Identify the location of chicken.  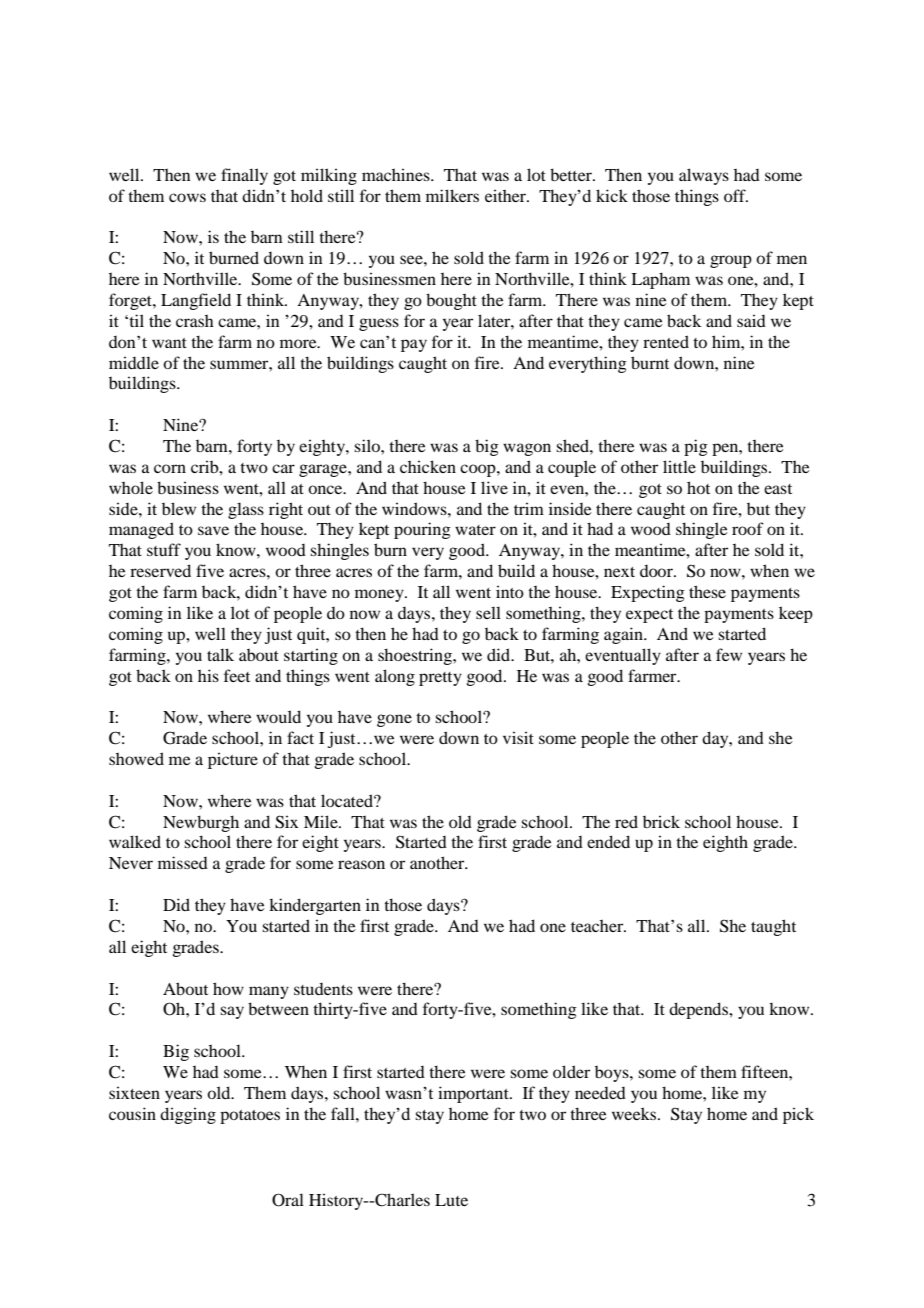
(428, 466).
